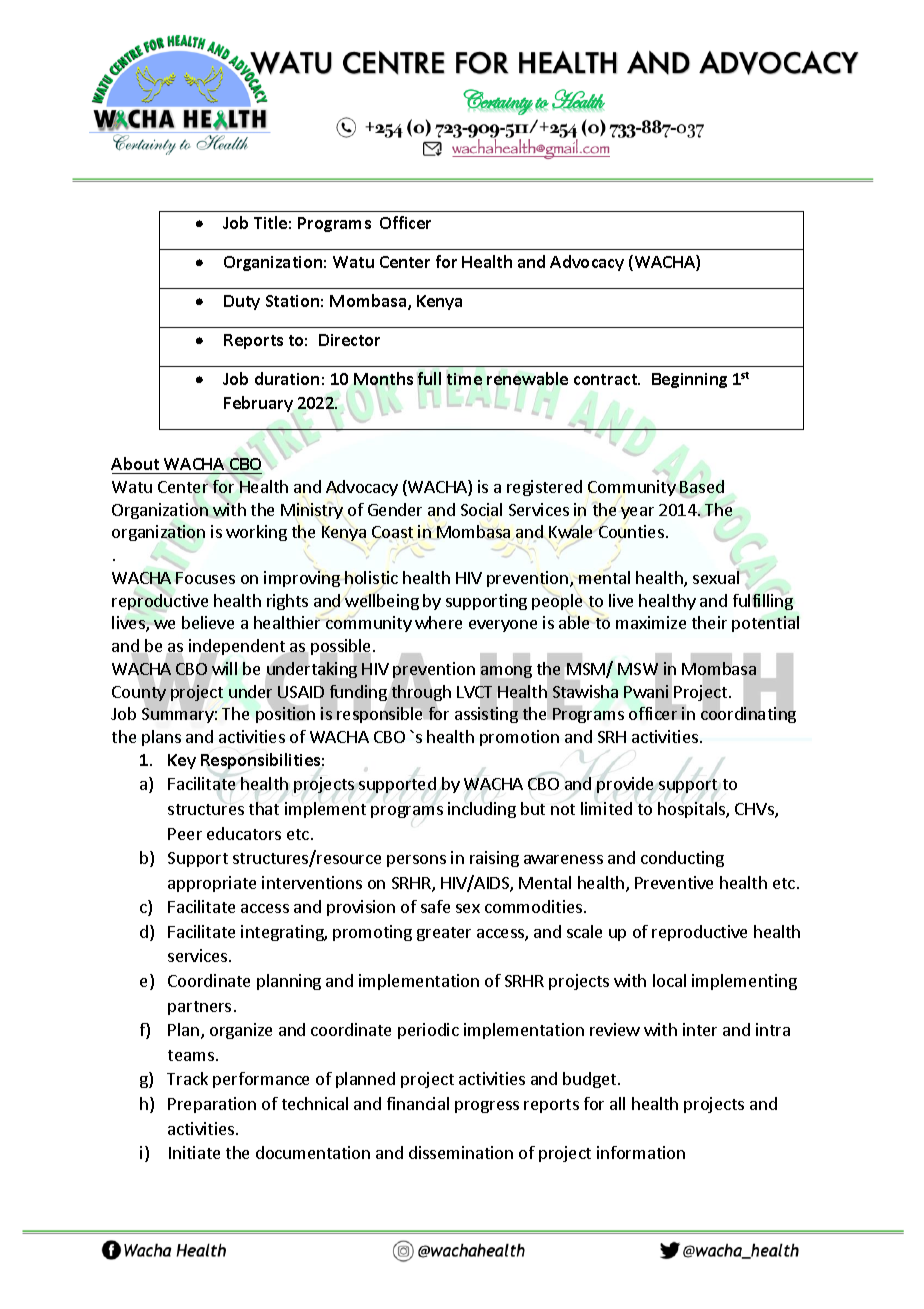  I want to click on Social, so click(481, 509).
